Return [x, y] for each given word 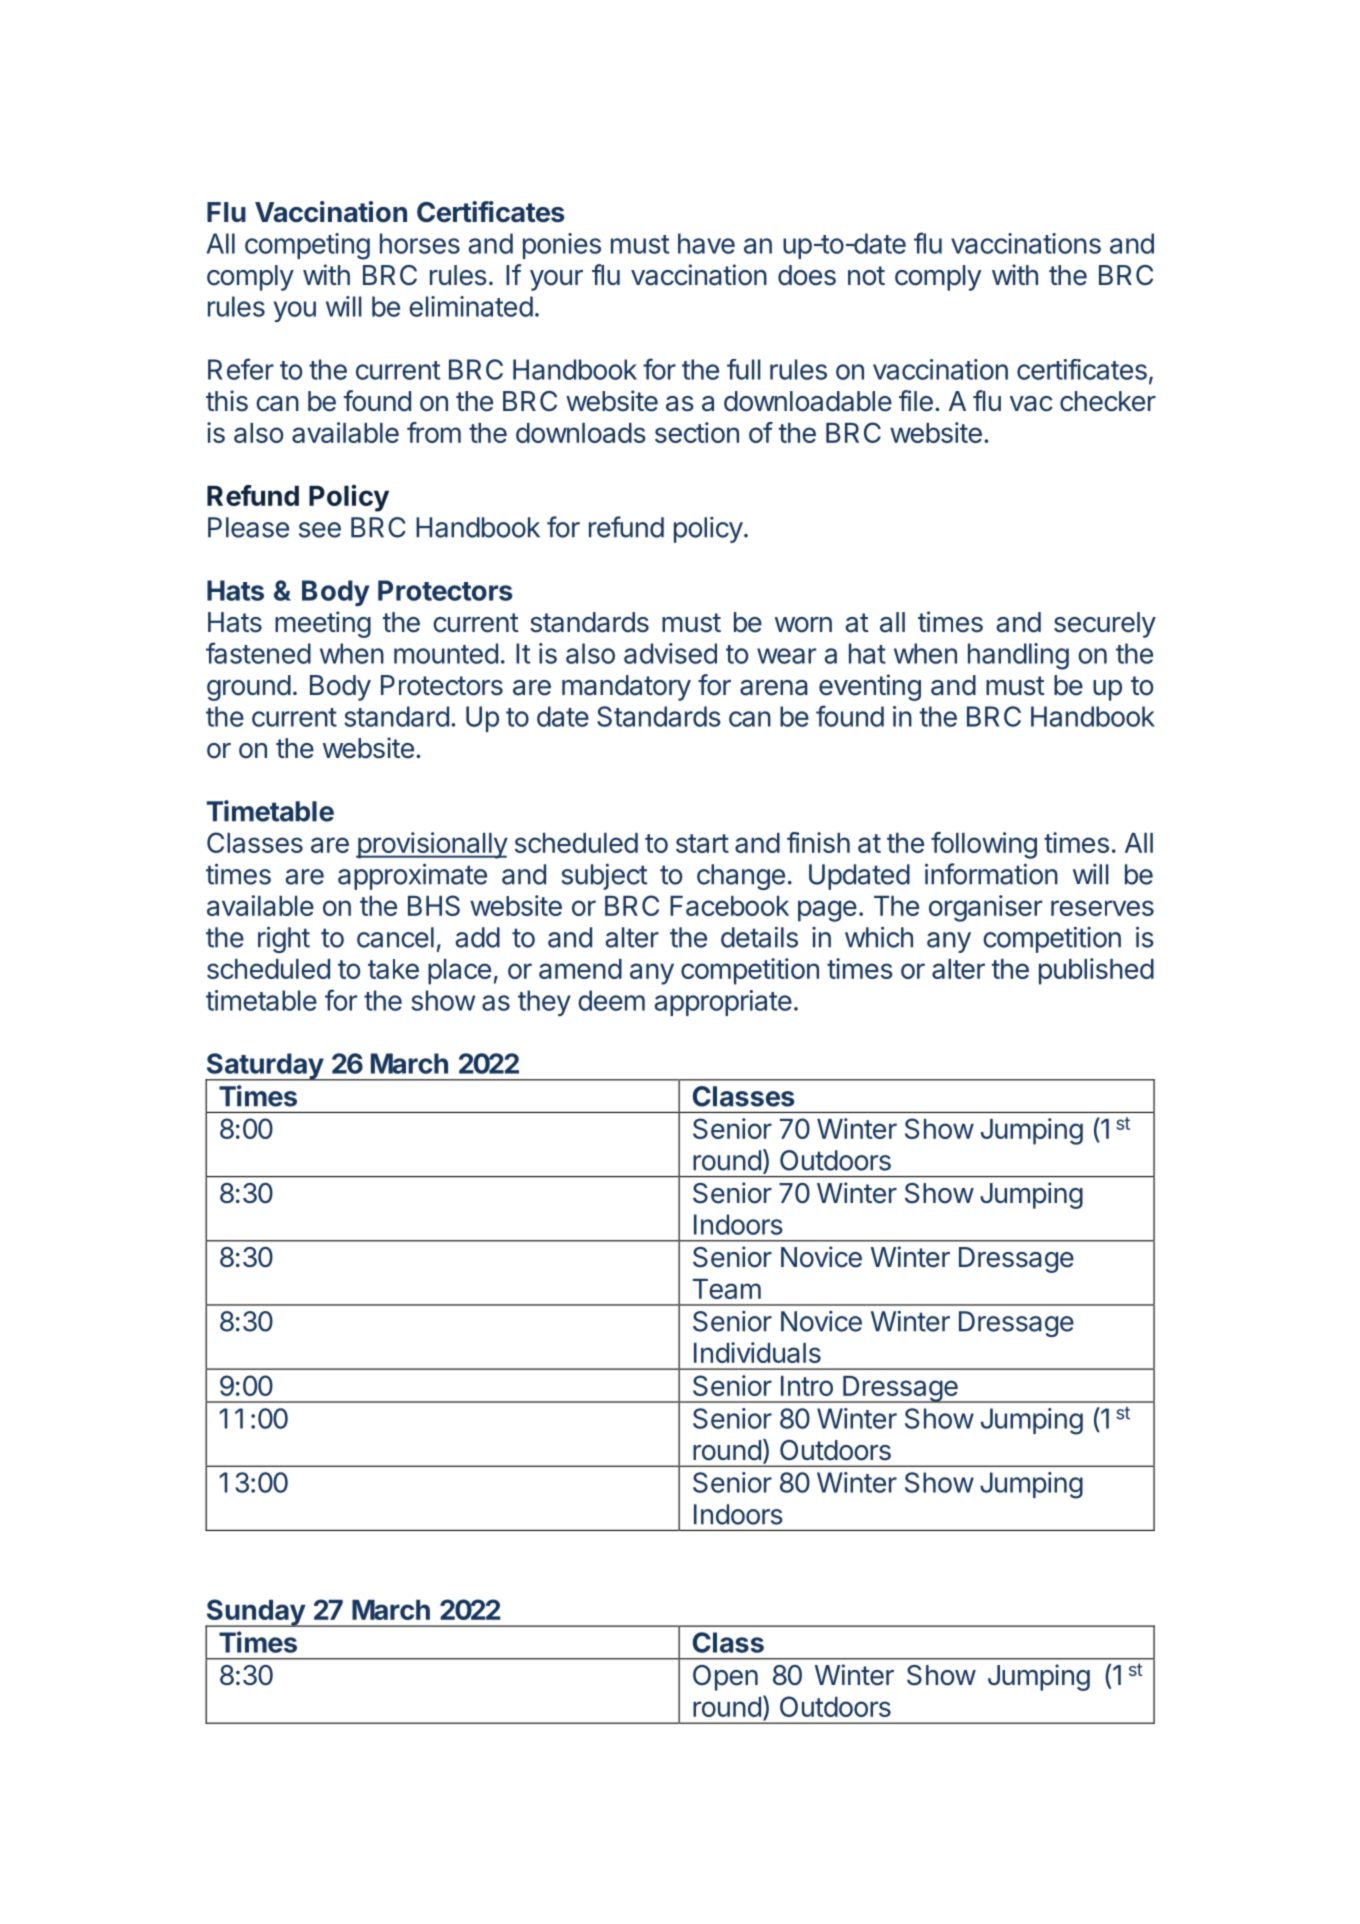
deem [611, 1000]
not [866, 276]
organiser [985, 908]
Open [725, 1678]
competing [307, 246]
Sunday [256, 1613]
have [706, 243]
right [284, 939]
